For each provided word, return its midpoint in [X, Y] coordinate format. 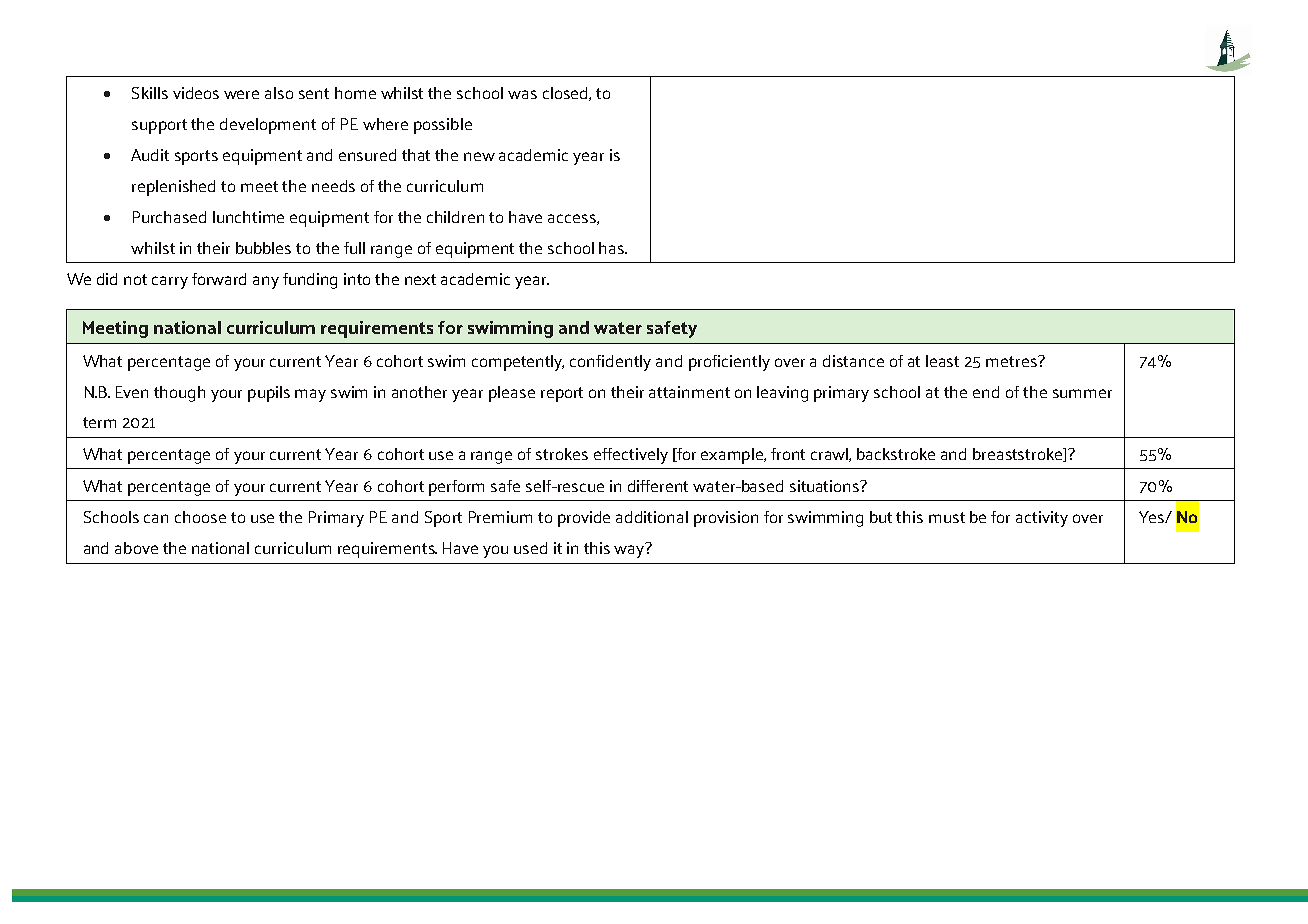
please [512, 394]
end [986, 392]
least [942, 361]
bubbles [263, 248]
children [455, 217]
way [630, 550]
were [241, 94]
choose [200, 517]
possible [443, 126]
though [179, 394]
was [522, 94]
